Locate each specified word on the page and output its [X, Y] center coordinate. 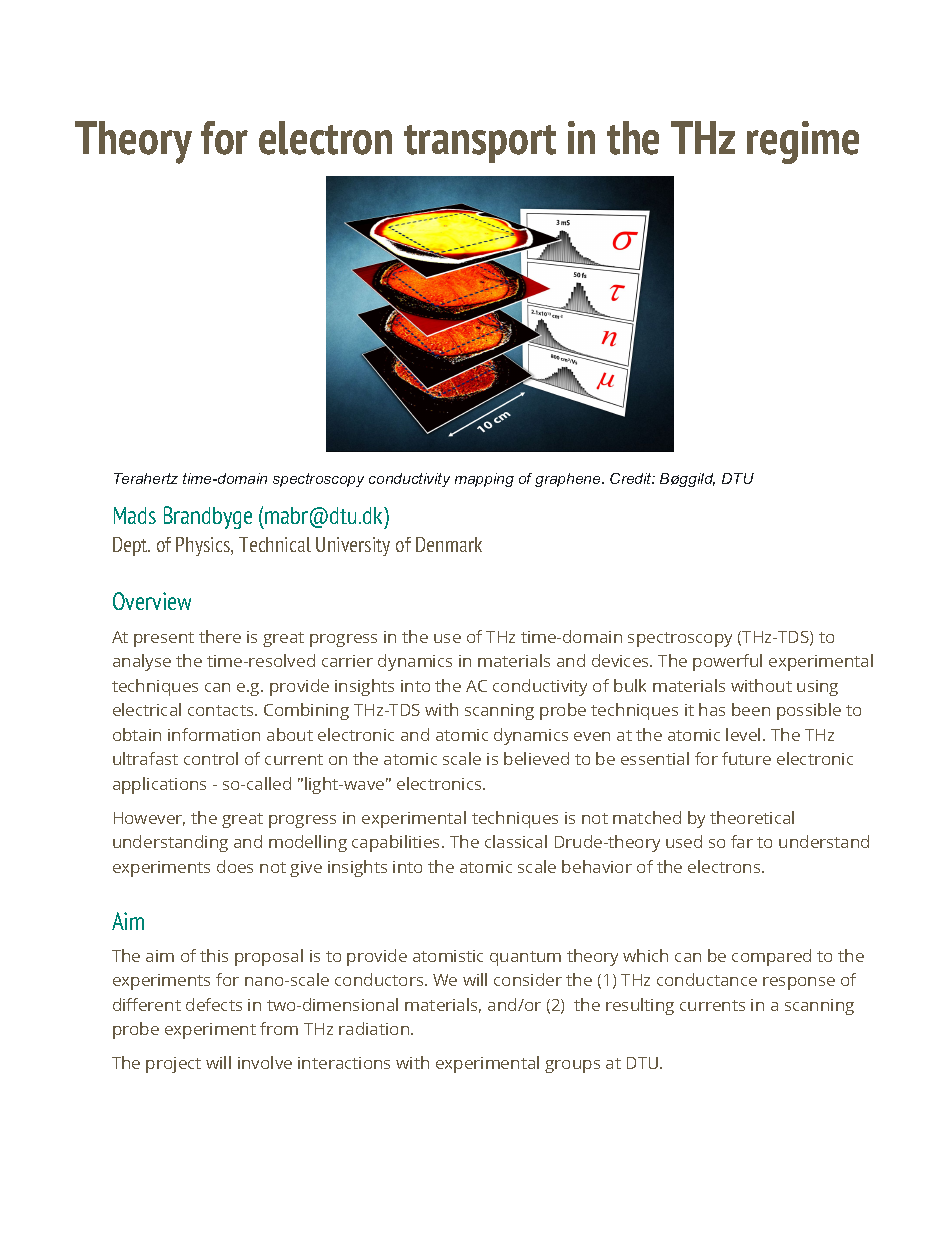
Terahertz [146, 478]
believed [536, 758]
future [746, 758]
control [211, 758]
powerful [727, 662]
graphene [569, 480]
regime [803, 142]
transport [480, 144]
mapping [484, 480]
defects [214, 1004]
